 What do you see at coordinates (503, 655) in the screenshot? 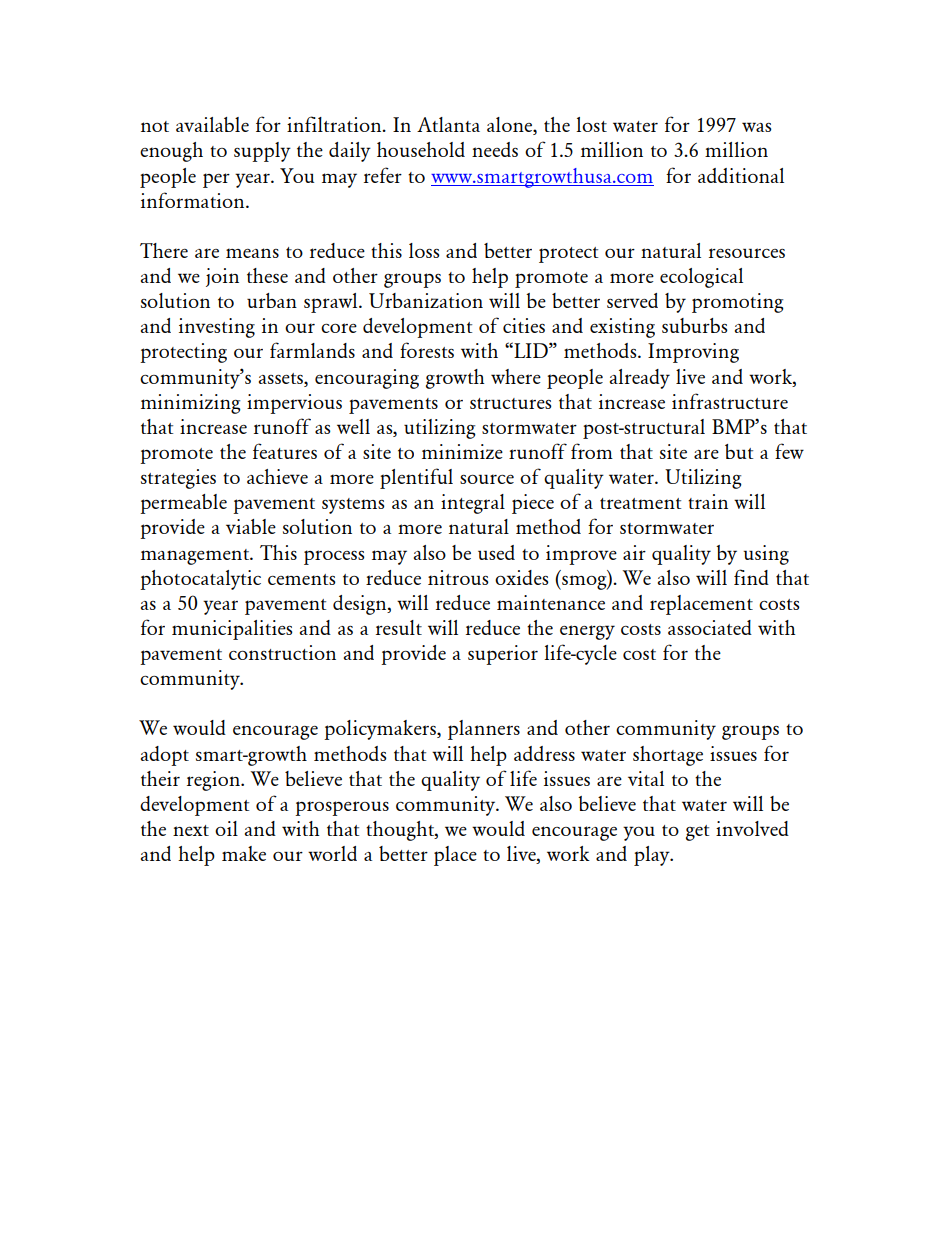
I see `superior` at bounding box center [503, 655].
